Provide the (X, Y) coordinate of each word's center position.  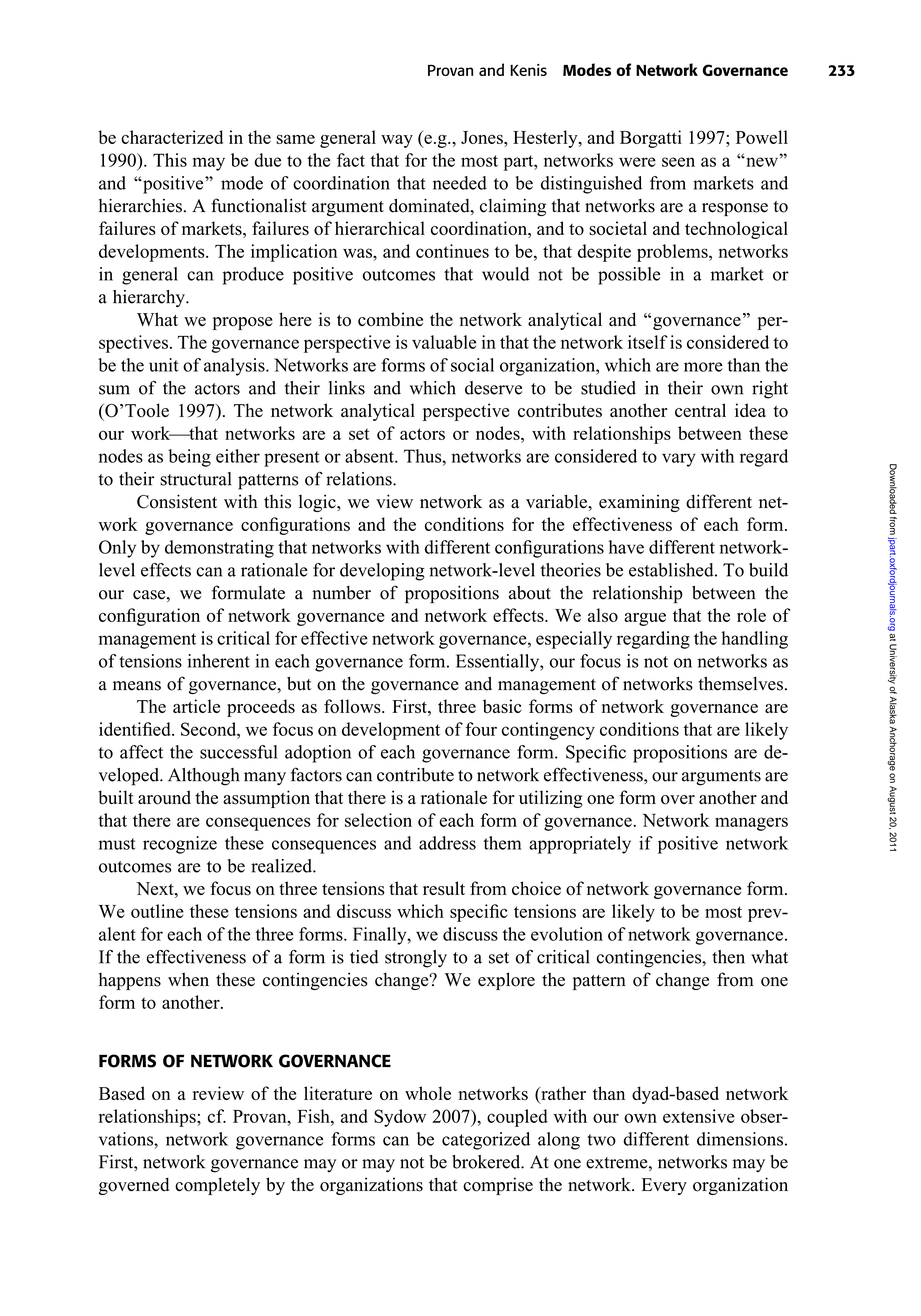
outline (157, 911)
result (444, 888)
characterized (172, 137)
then (728, 957)
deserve (493, 388)
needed (460, 183)
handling (754, 640)
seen (678, 162)
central (700, 410)
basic (502, 706)
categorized (486, 1141)
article (196, 706)
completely (217, 1186)
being (189, 458)
